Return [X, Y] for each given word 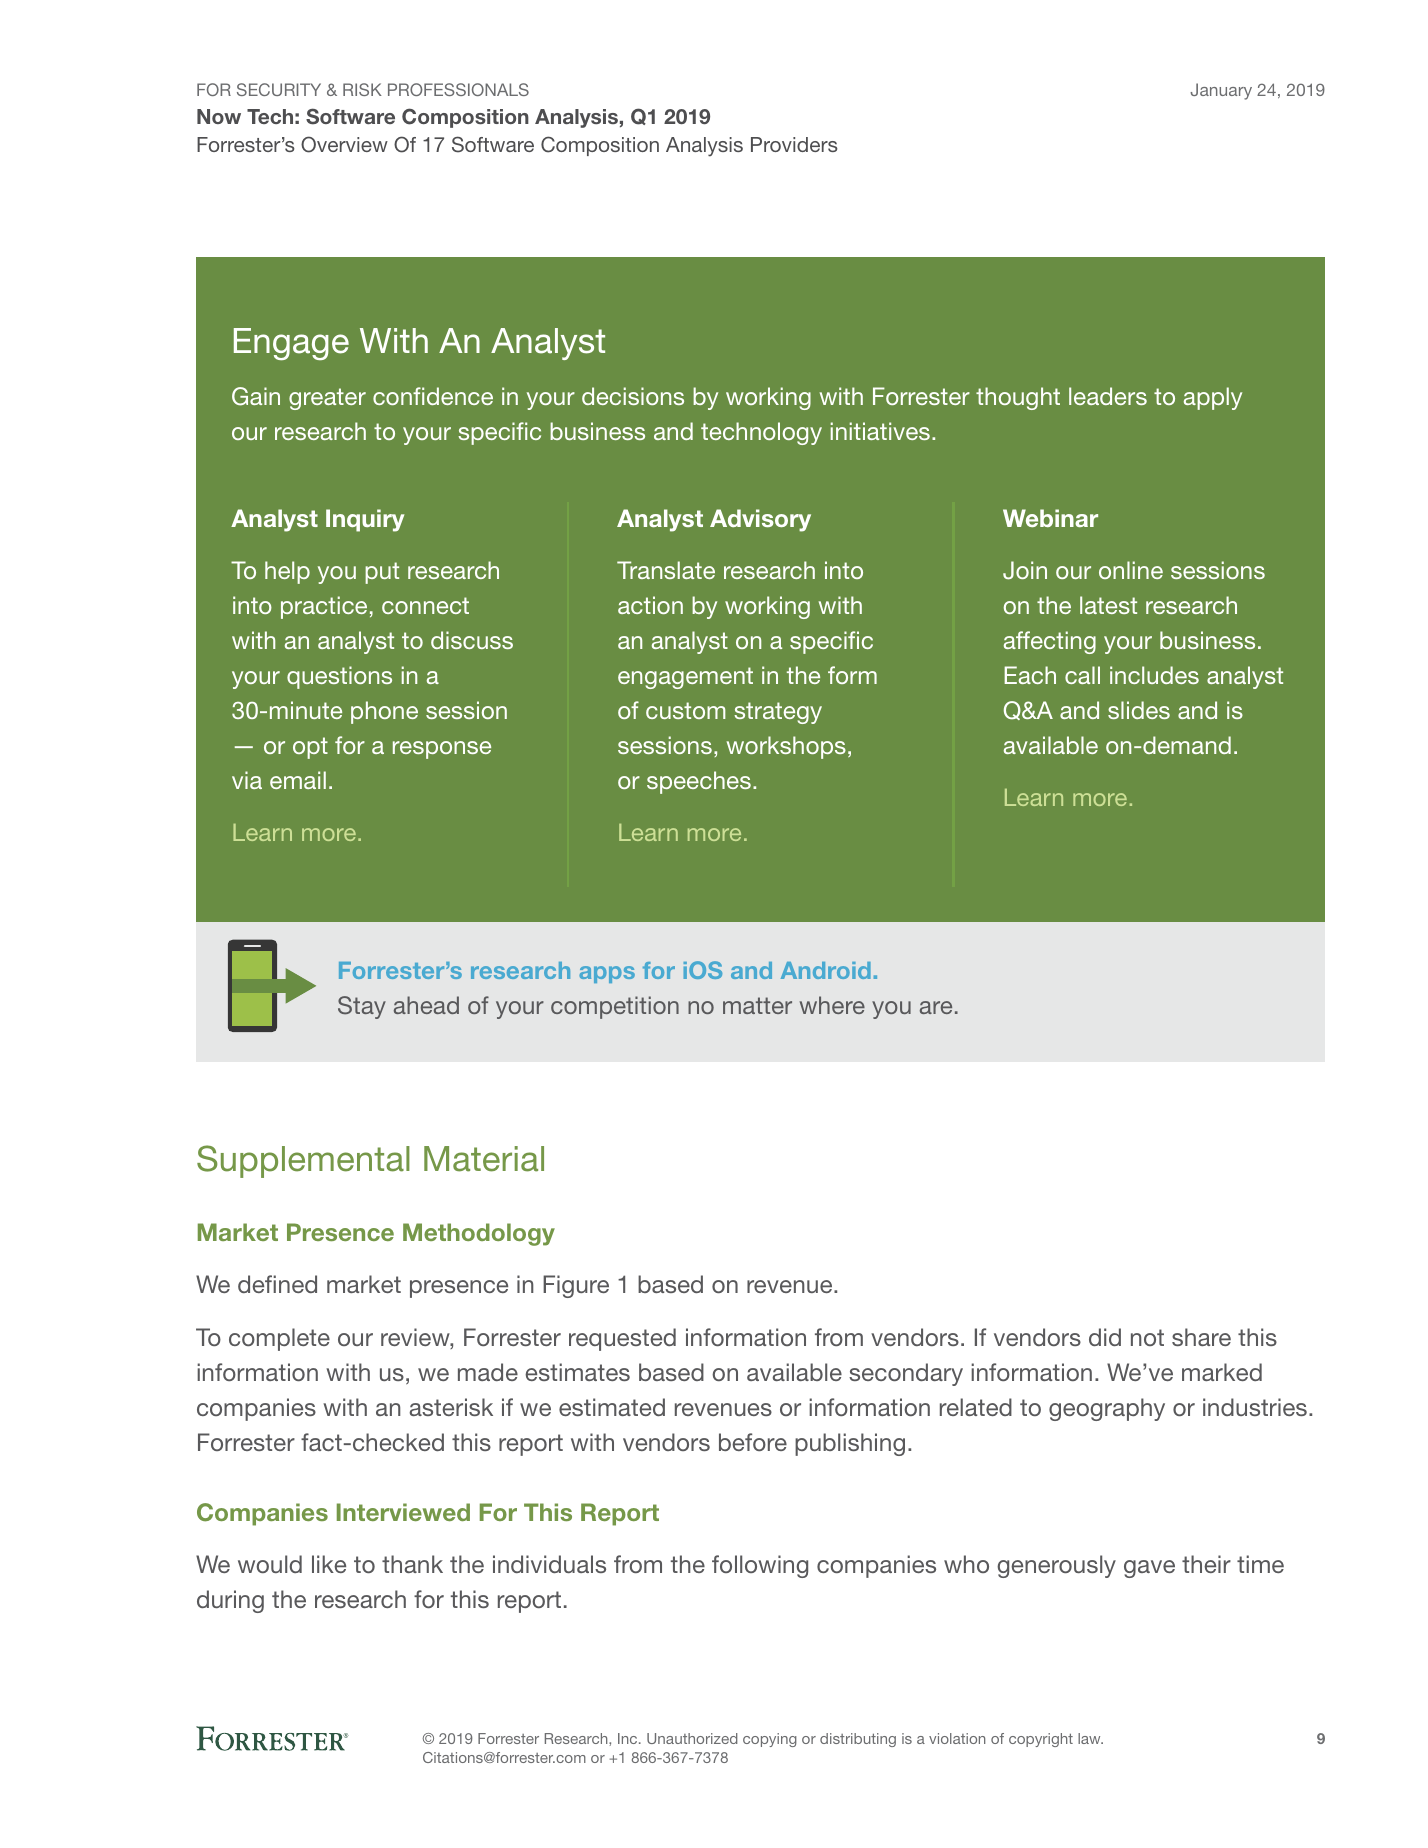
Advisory [760, 520]
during [230, 1601]
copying [770, 1740]
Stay [362, 1007]
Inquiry [365, 520]
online [1131, 570]
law [1090, 1738]
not [1147, 1337]
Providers [794, 144]
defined [277, 1284]
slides [1139, 710]
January [1221, 91]
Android [826, 970]
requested [622, 1339]
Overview [344, 144]
